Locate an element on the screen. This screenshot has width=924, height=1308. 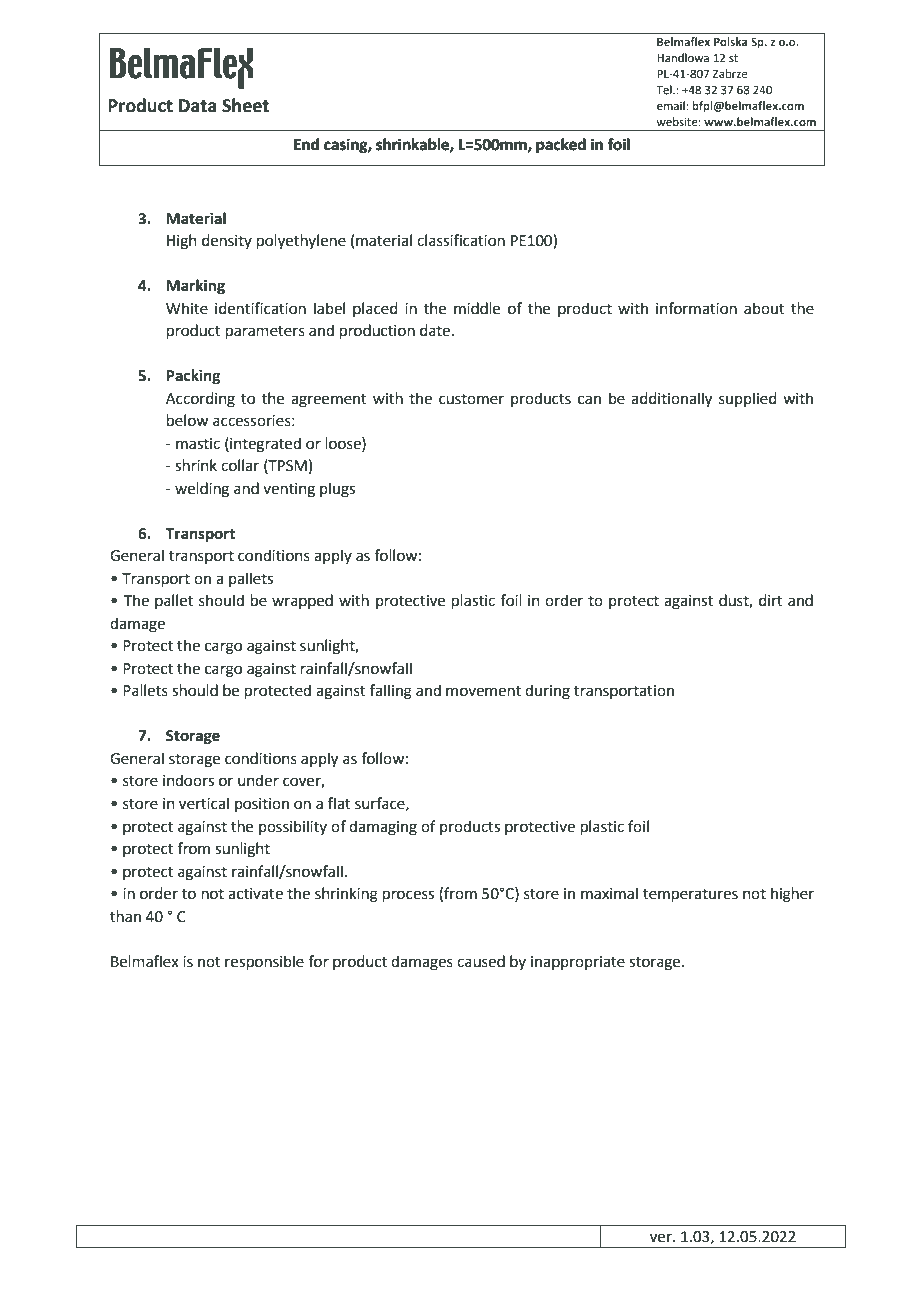
movement is located at coordinates (483, 691).
